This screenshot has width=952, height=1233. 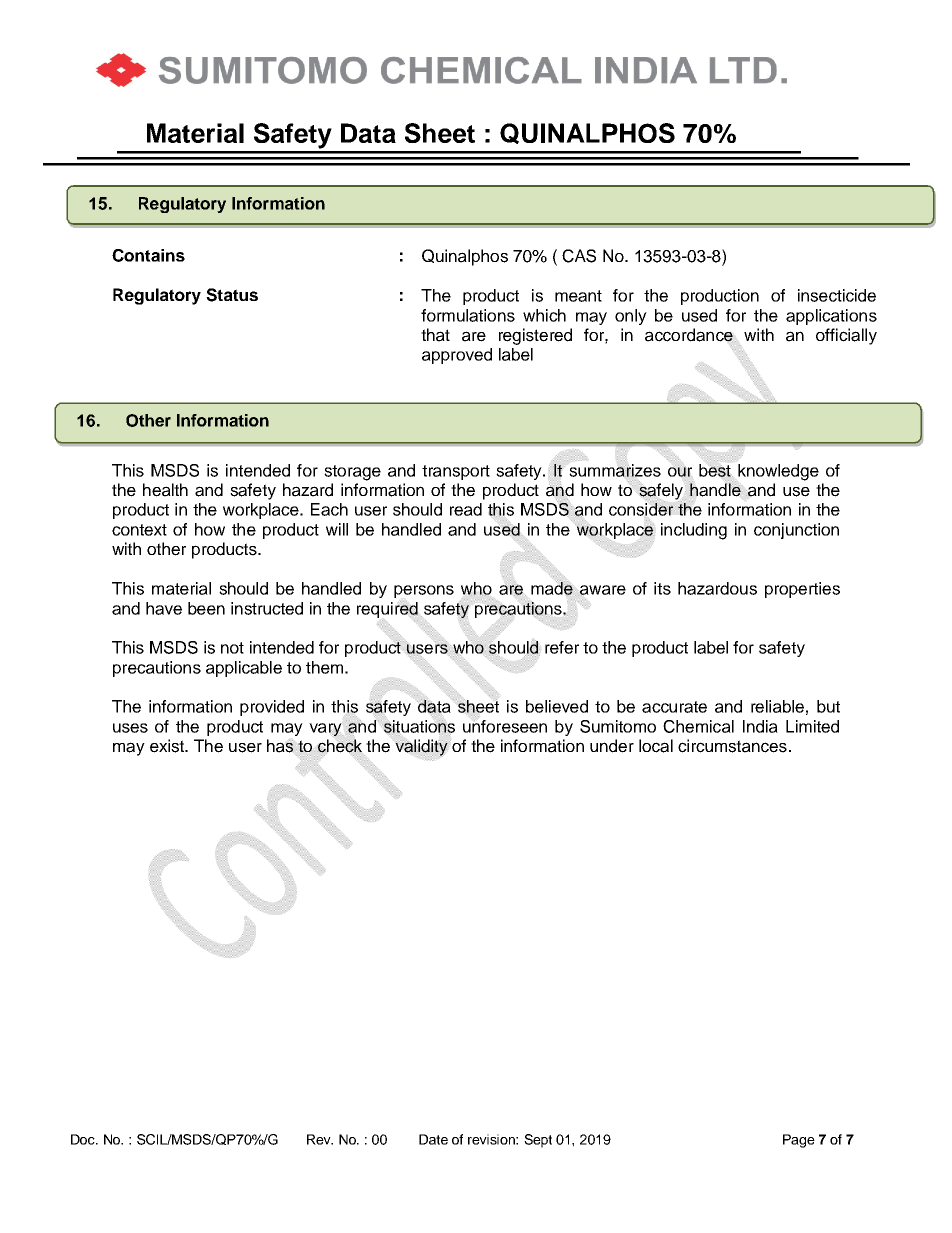 I want to click on Contains, so click(x=148, y=255).
